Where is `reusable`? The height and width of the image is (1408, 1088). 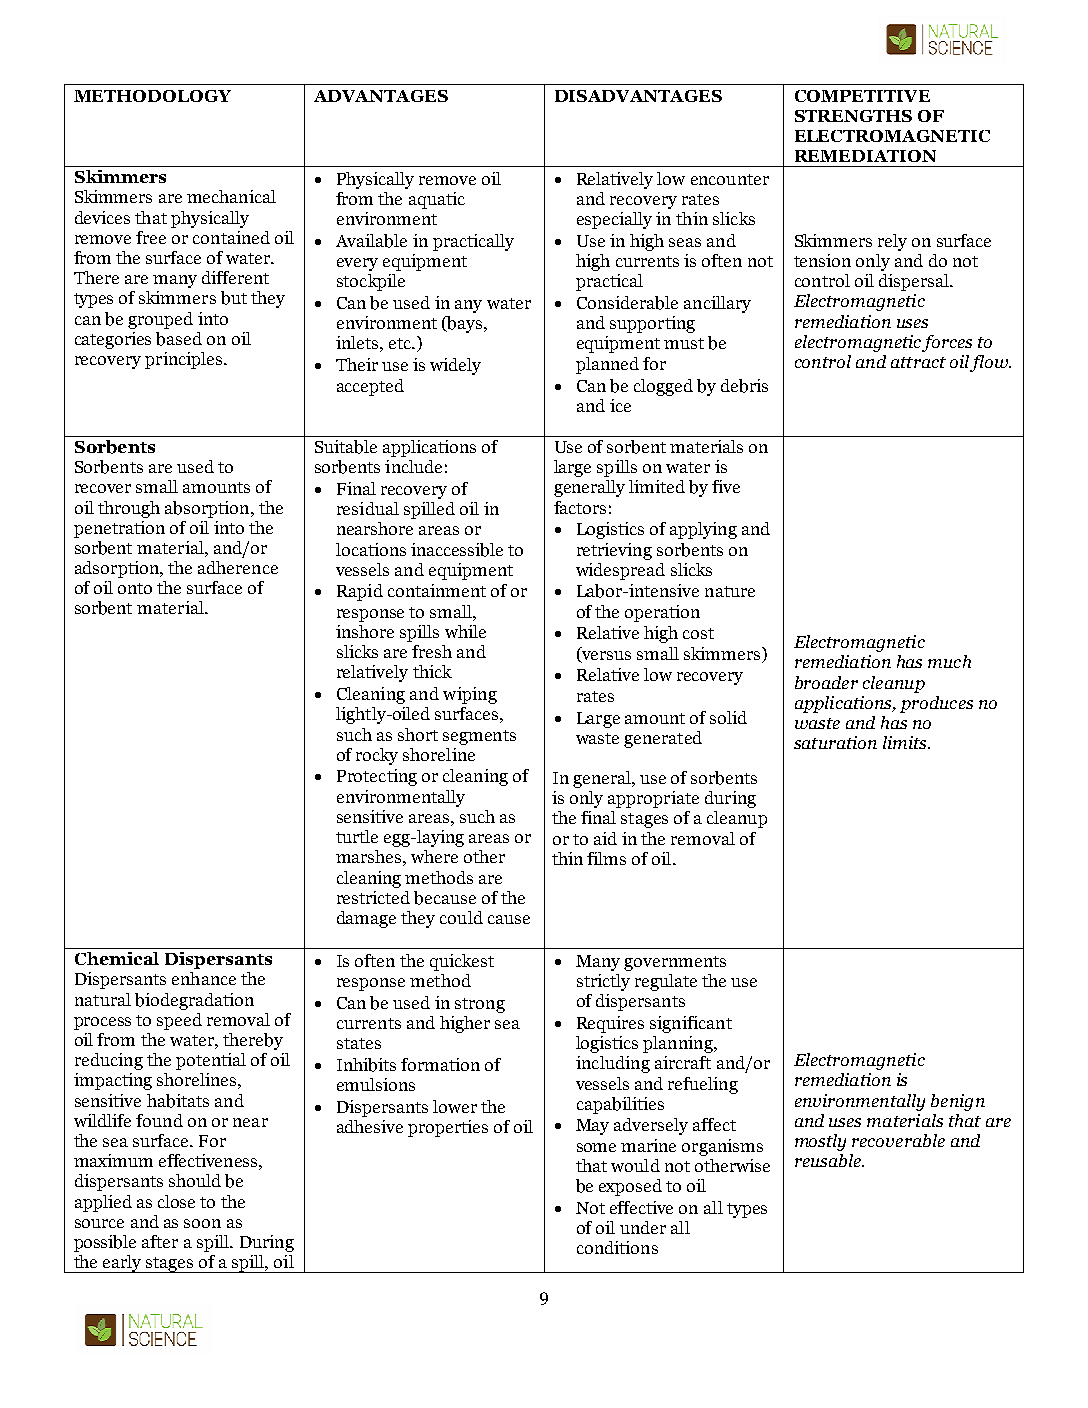 reusable is located at coordinates (829, 1160).
